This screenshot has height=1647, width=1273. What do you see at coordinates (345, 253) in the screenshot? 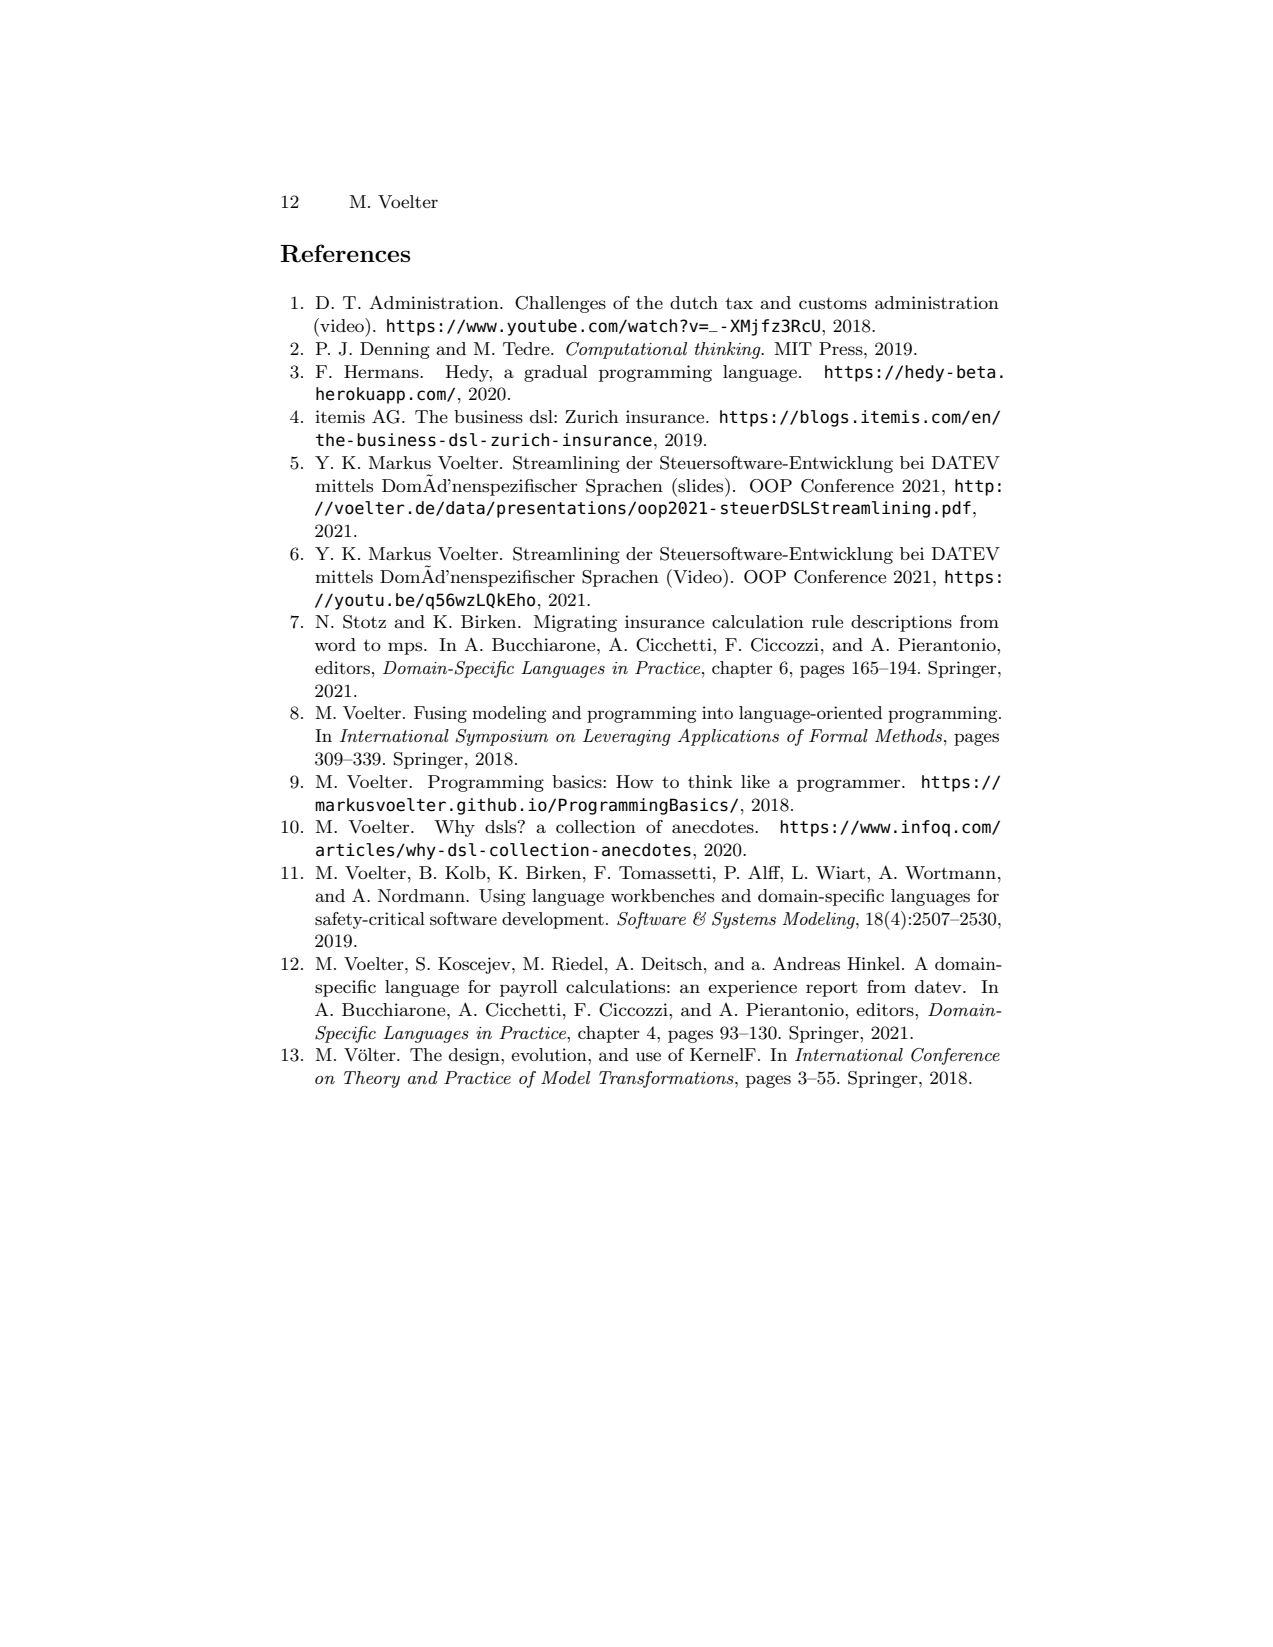
I see `References` at bounding box center [345, 253].
